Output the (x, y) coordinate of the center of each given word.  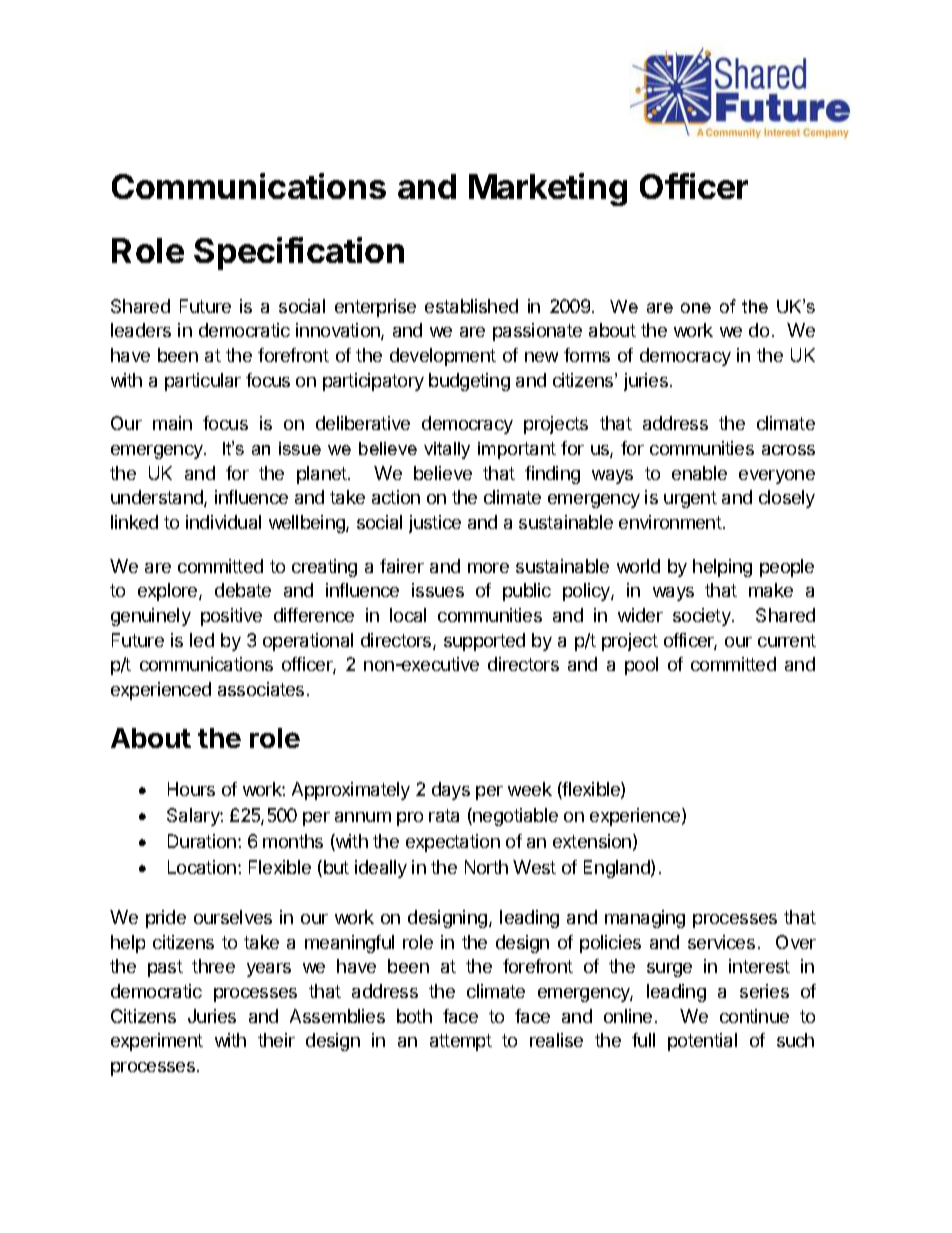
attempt (461, 1042)
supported (484, 642)
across (788, 450)
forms (587, 355)
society (703, 617)
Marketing (548, 189)
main (172, 423)
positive (231, 617)
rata (444, 815)
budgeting (469, 382)
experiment (157, 1042)
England (618, 869)
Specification (299, 253)
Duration (202, 841)
